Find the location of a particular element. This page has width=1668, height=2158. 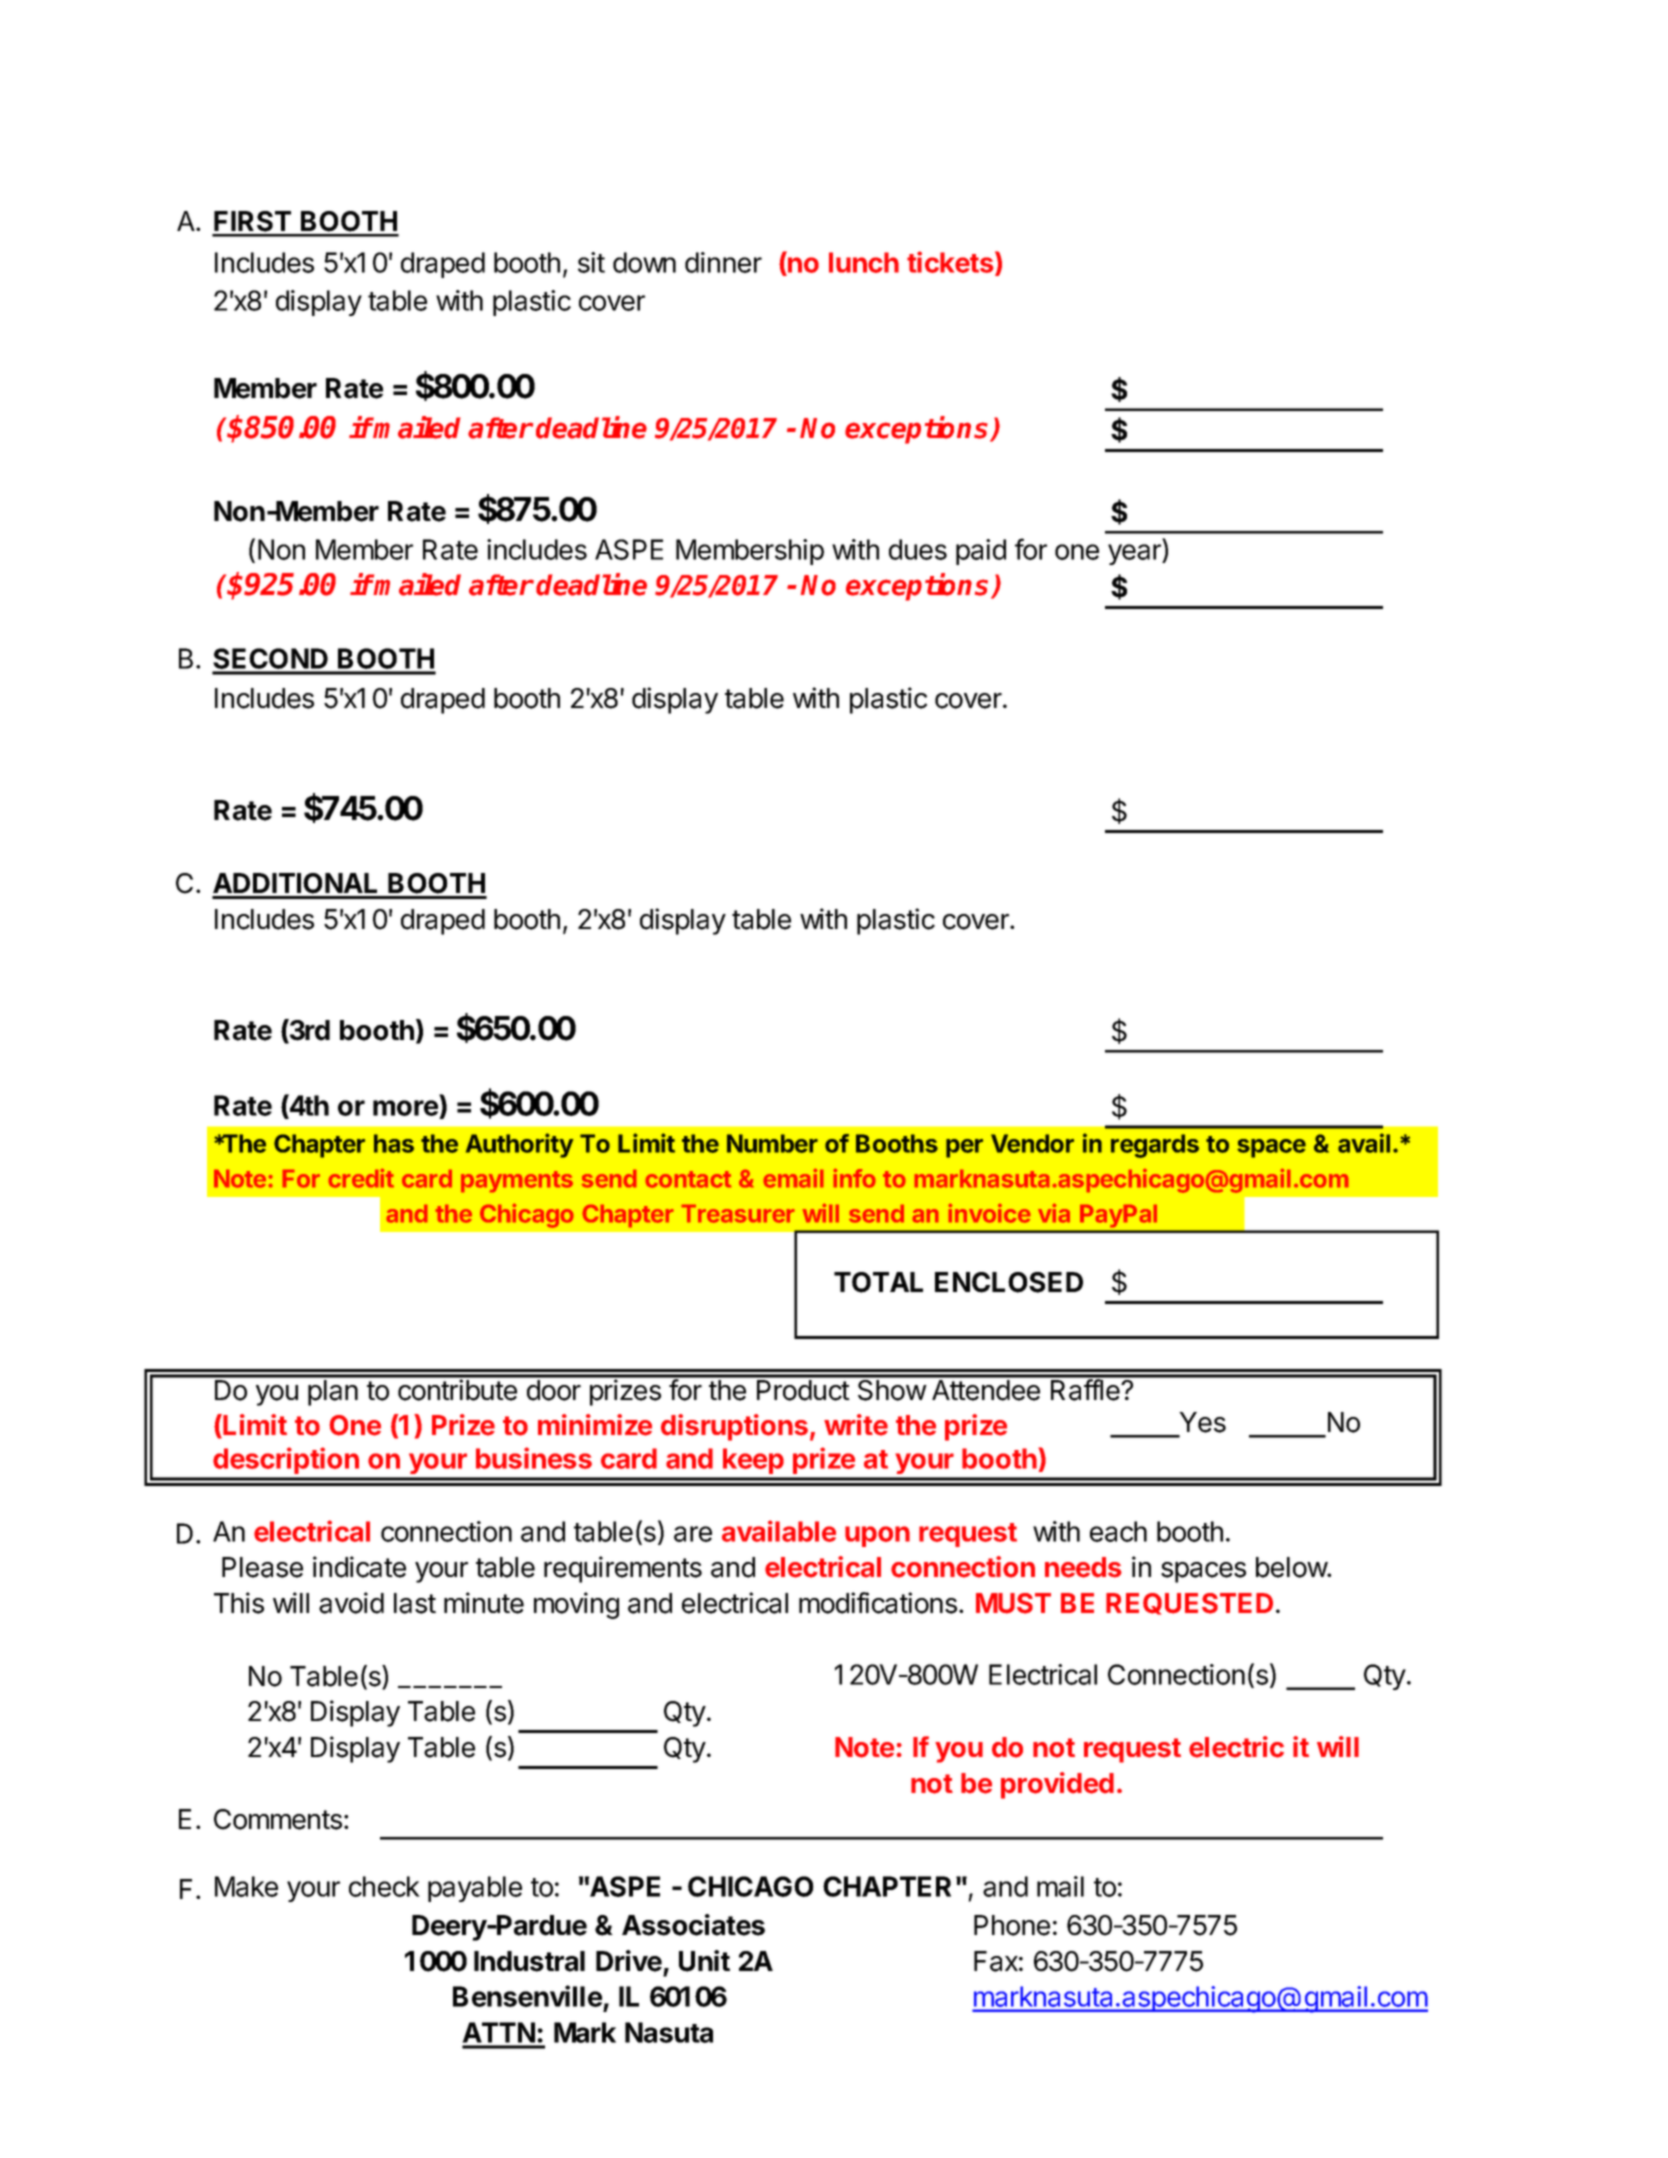

Associates is located at coordinates (693, 1925).
